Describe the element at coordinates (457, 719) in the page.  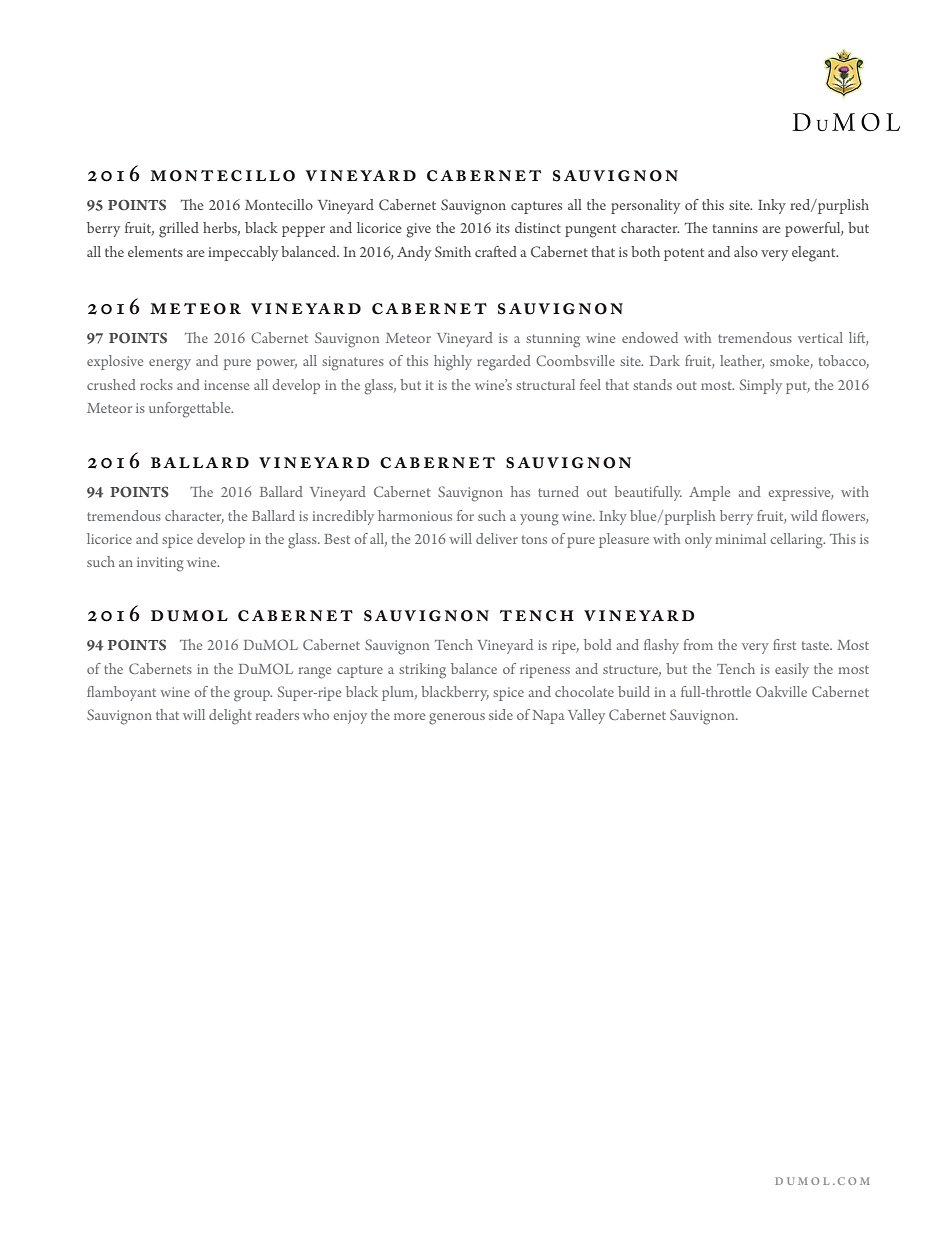
I see `generous` at that location.
